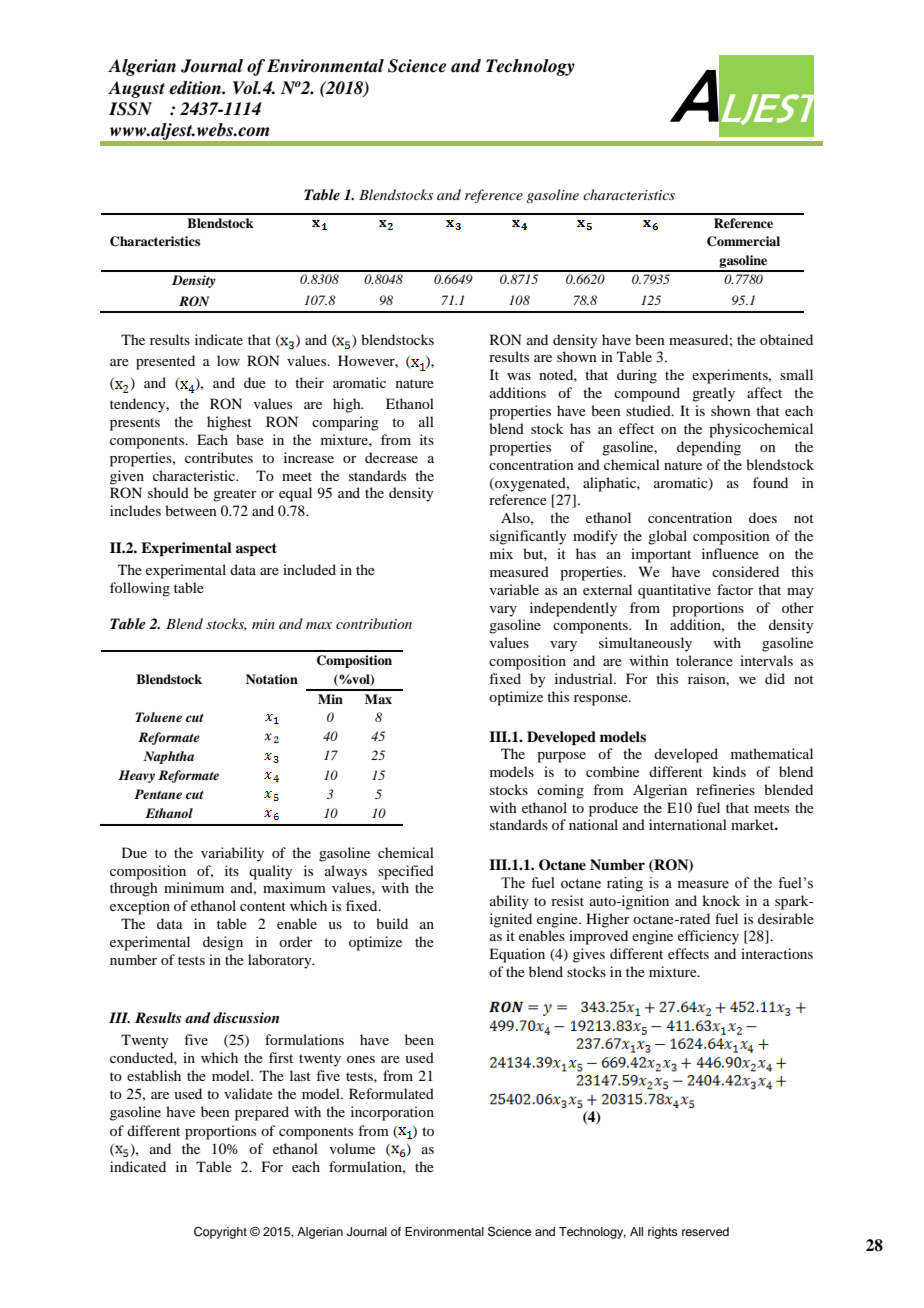 The image size is (924, 1308). I want to click on refineries, so click(725, 789).
